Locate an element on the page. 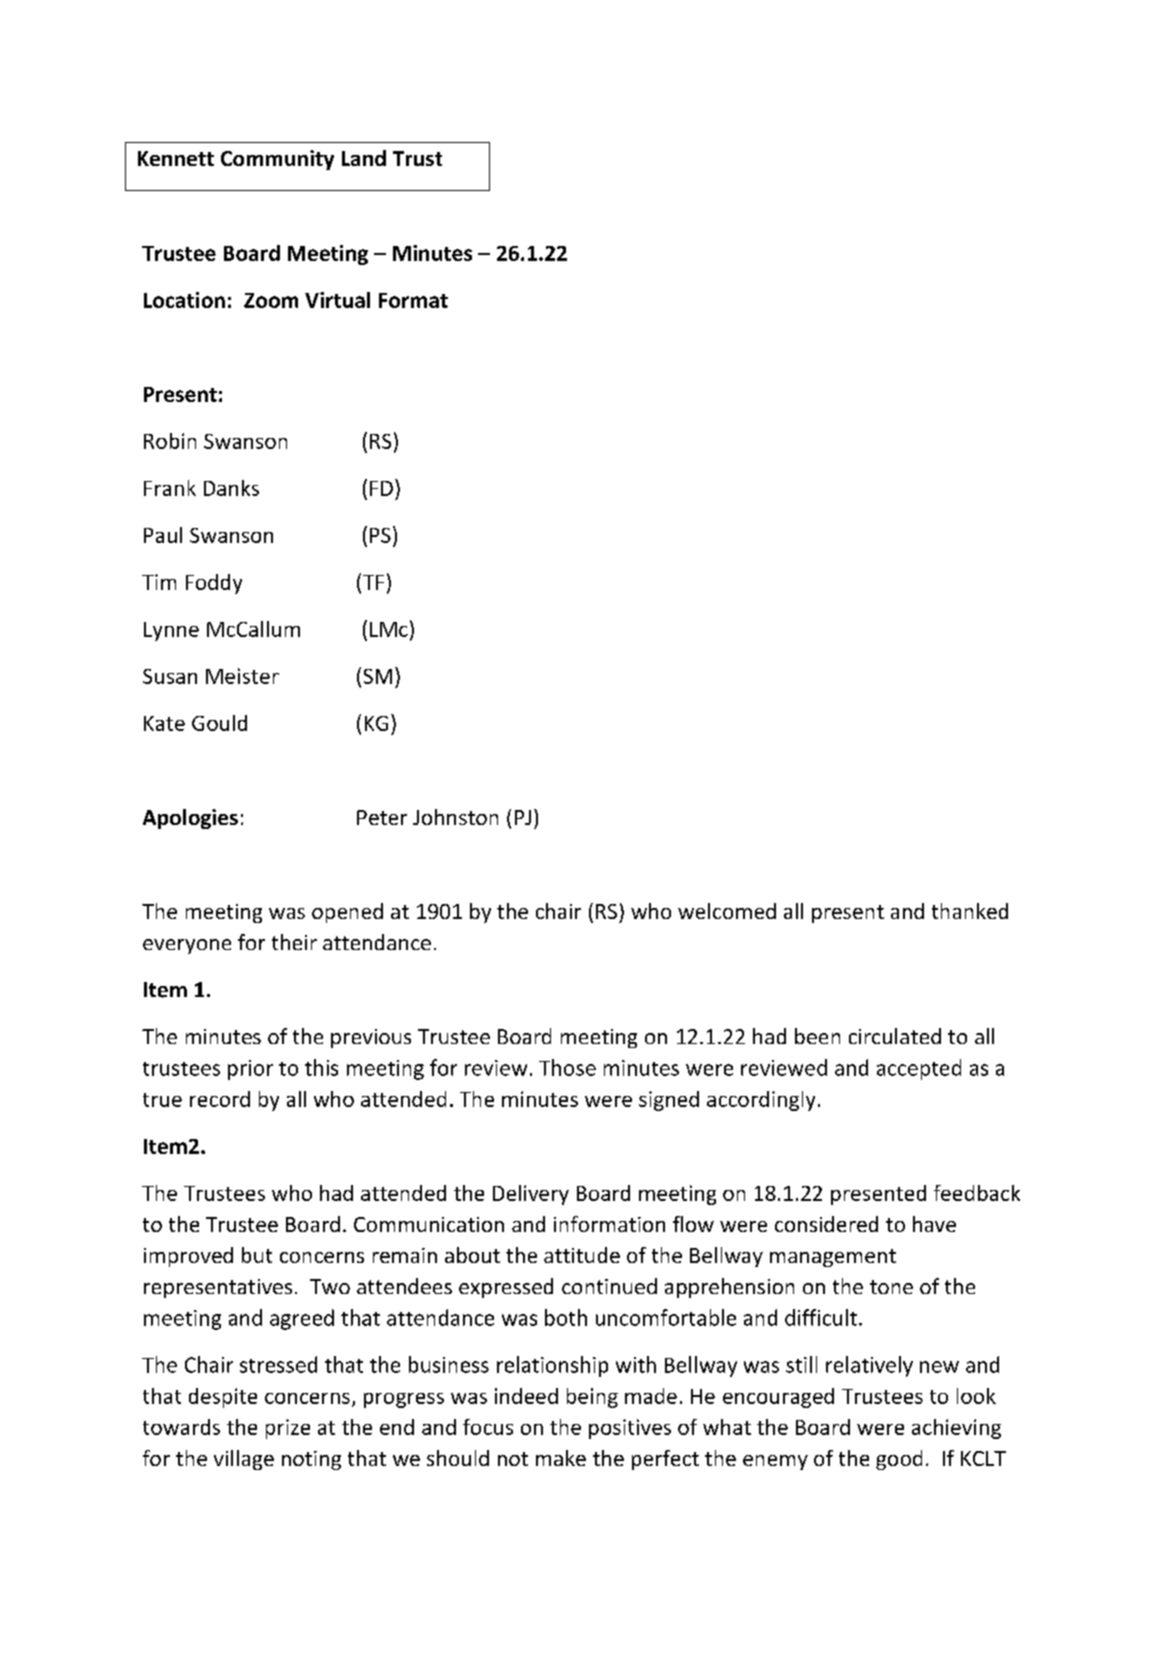  Community is located at coordinates (277, 160).
